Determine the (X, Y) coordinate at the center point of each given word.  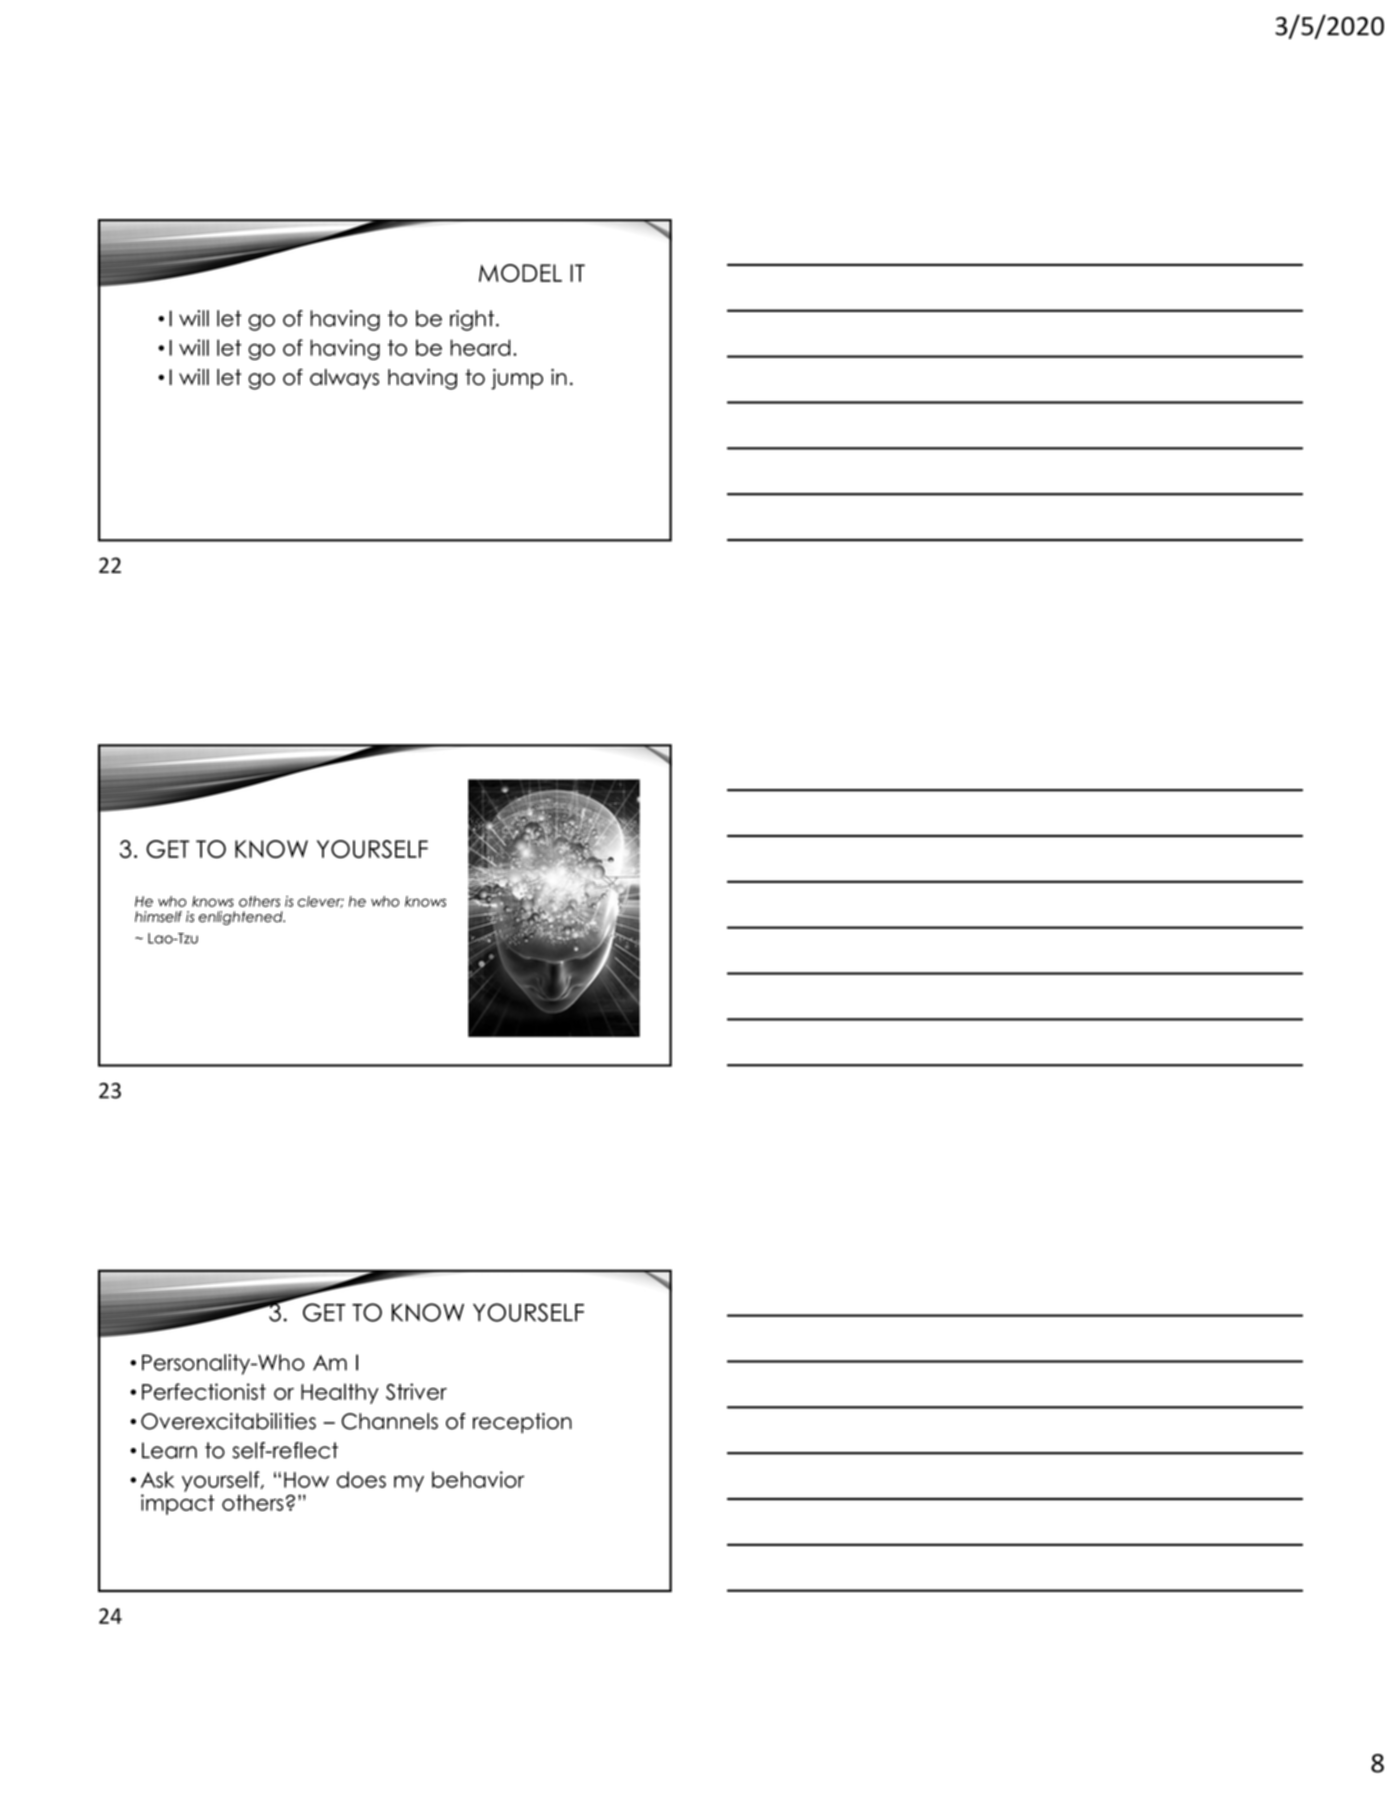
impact (178, 1504)
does (361, 1479)
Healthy (340, 1393)
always (344, 379)
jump (517, 379)
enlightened (241, 918)
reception (522, 1423)
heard (480, 347)
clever (321, 902)
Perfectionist (204, 1391)
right (472, 320)
